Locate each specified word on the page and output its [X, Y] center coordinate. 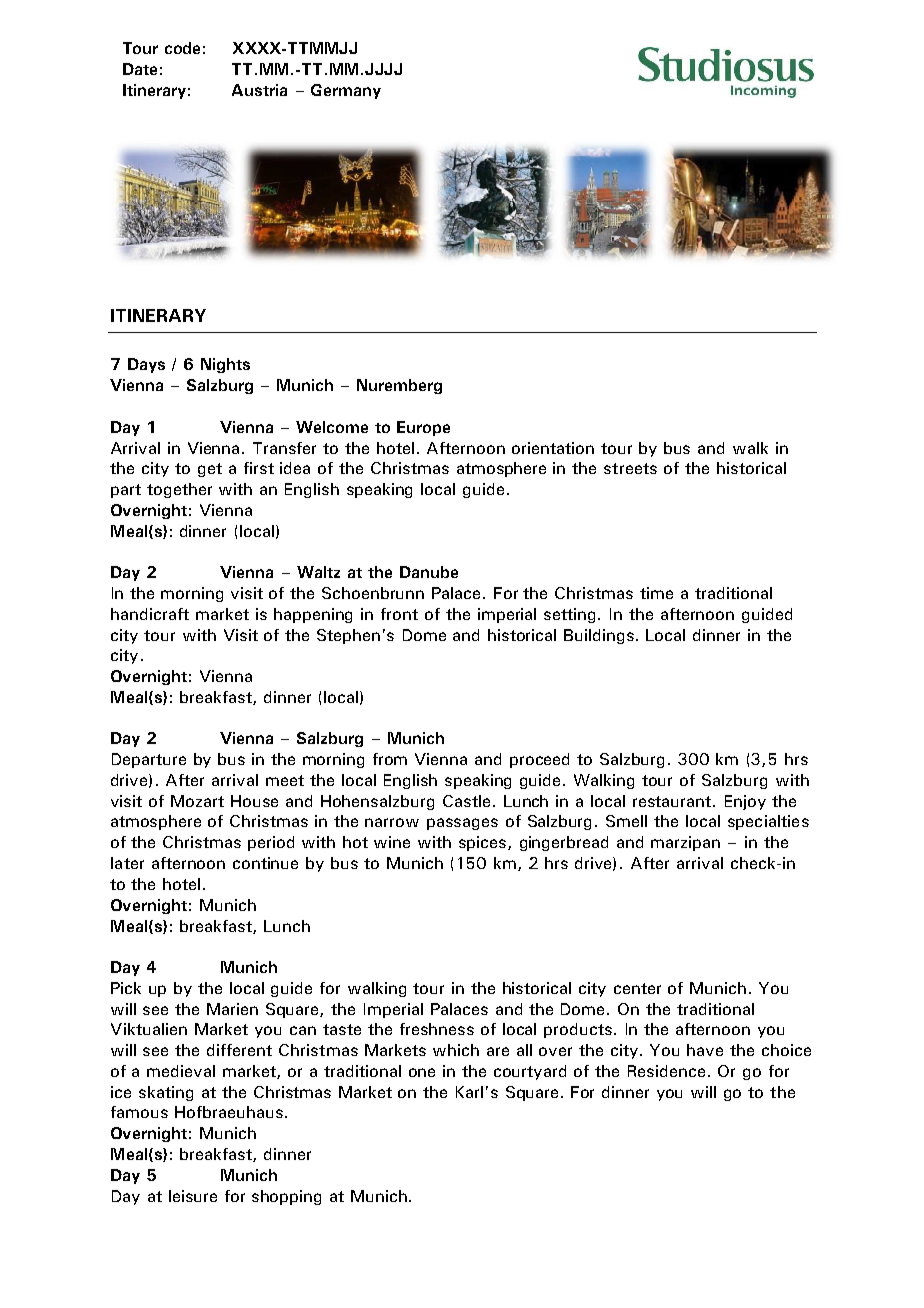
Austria [259, 90]
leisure [193, 1196]
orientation [553, 448]
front [399, 614]
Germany [346, 91]
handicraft [150, 614]
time [656, 593]
